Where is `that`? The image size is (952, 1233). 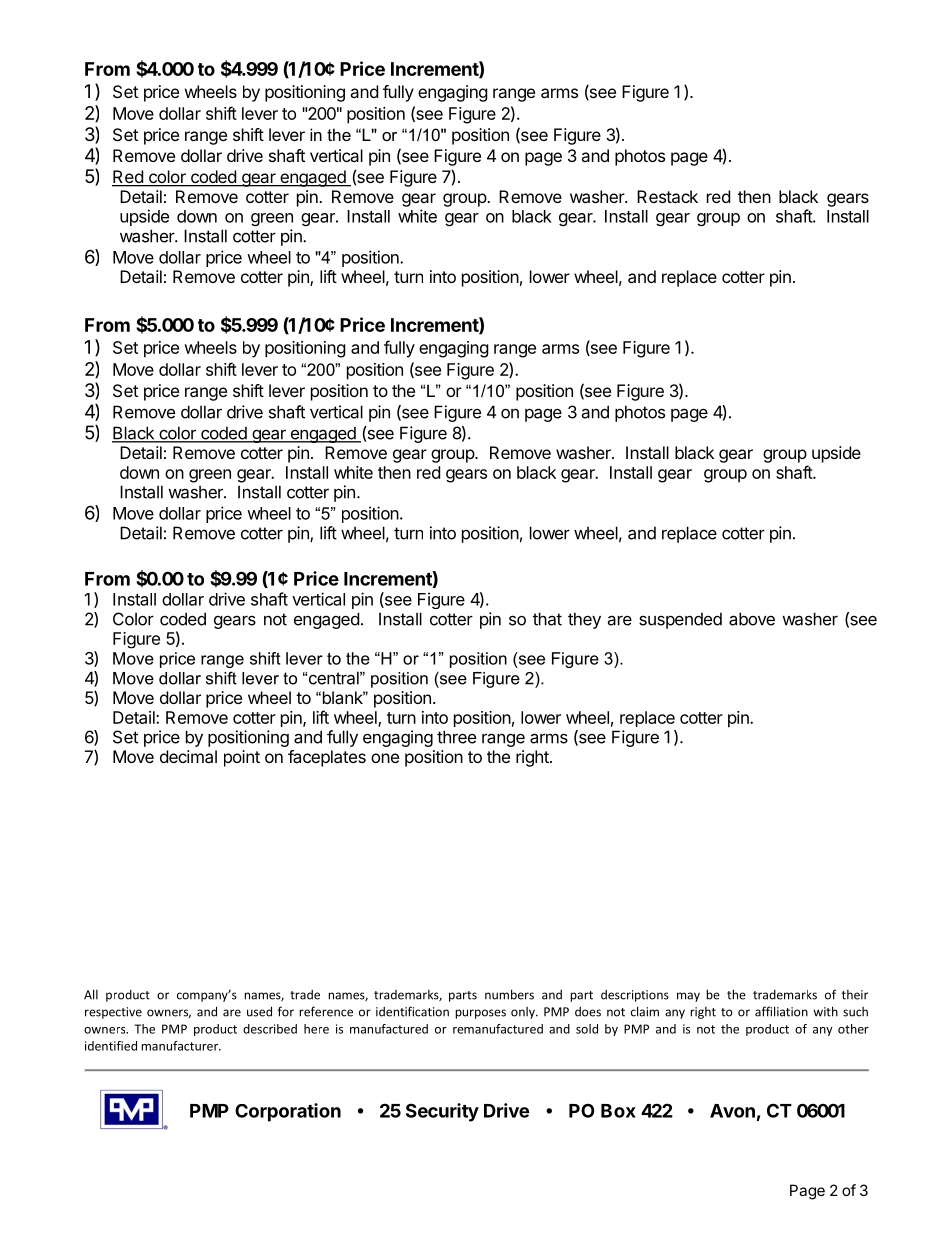 that is located at coordinates (547, 619).
